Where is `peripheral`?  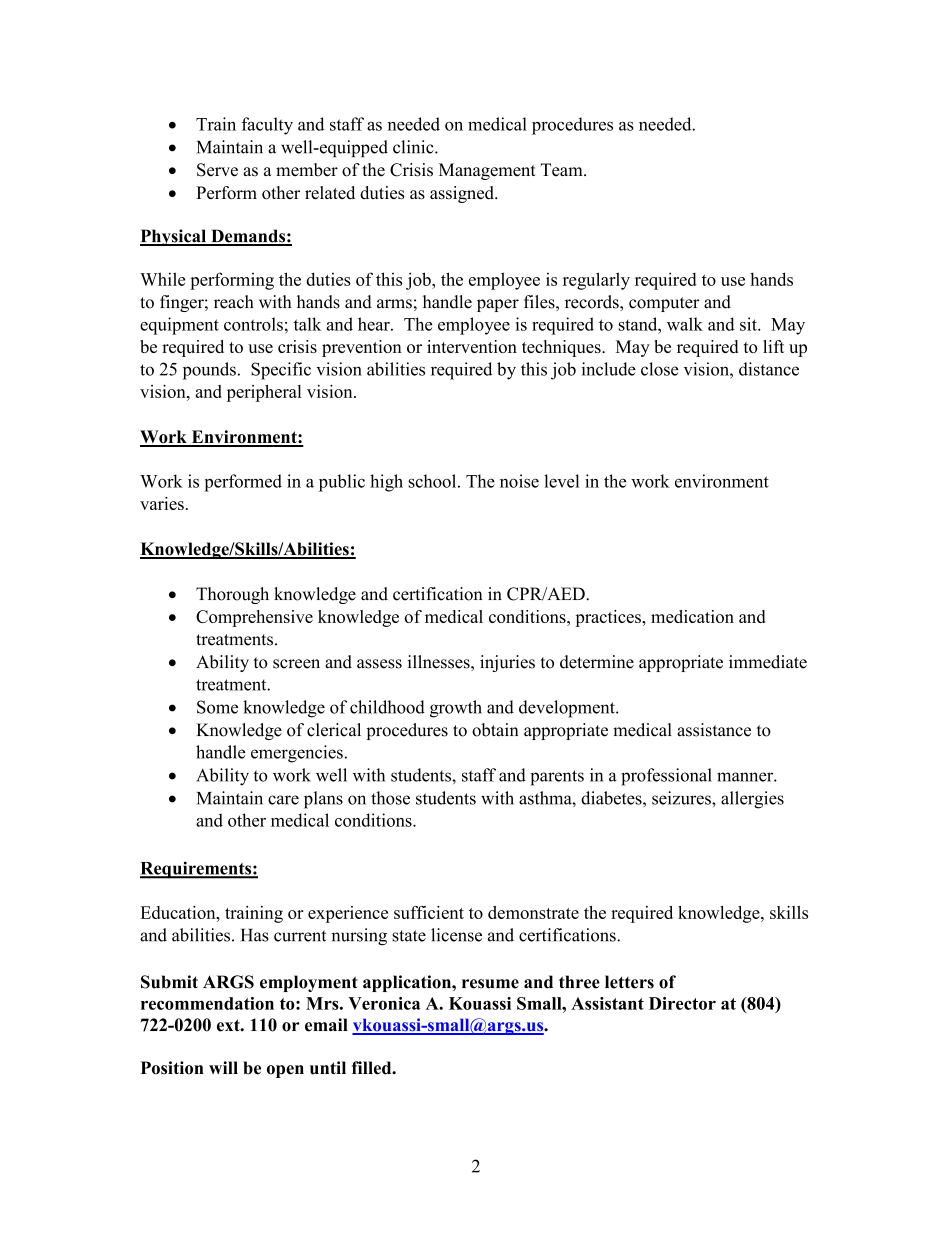 peripheral is located at coordinates (264, 393).
